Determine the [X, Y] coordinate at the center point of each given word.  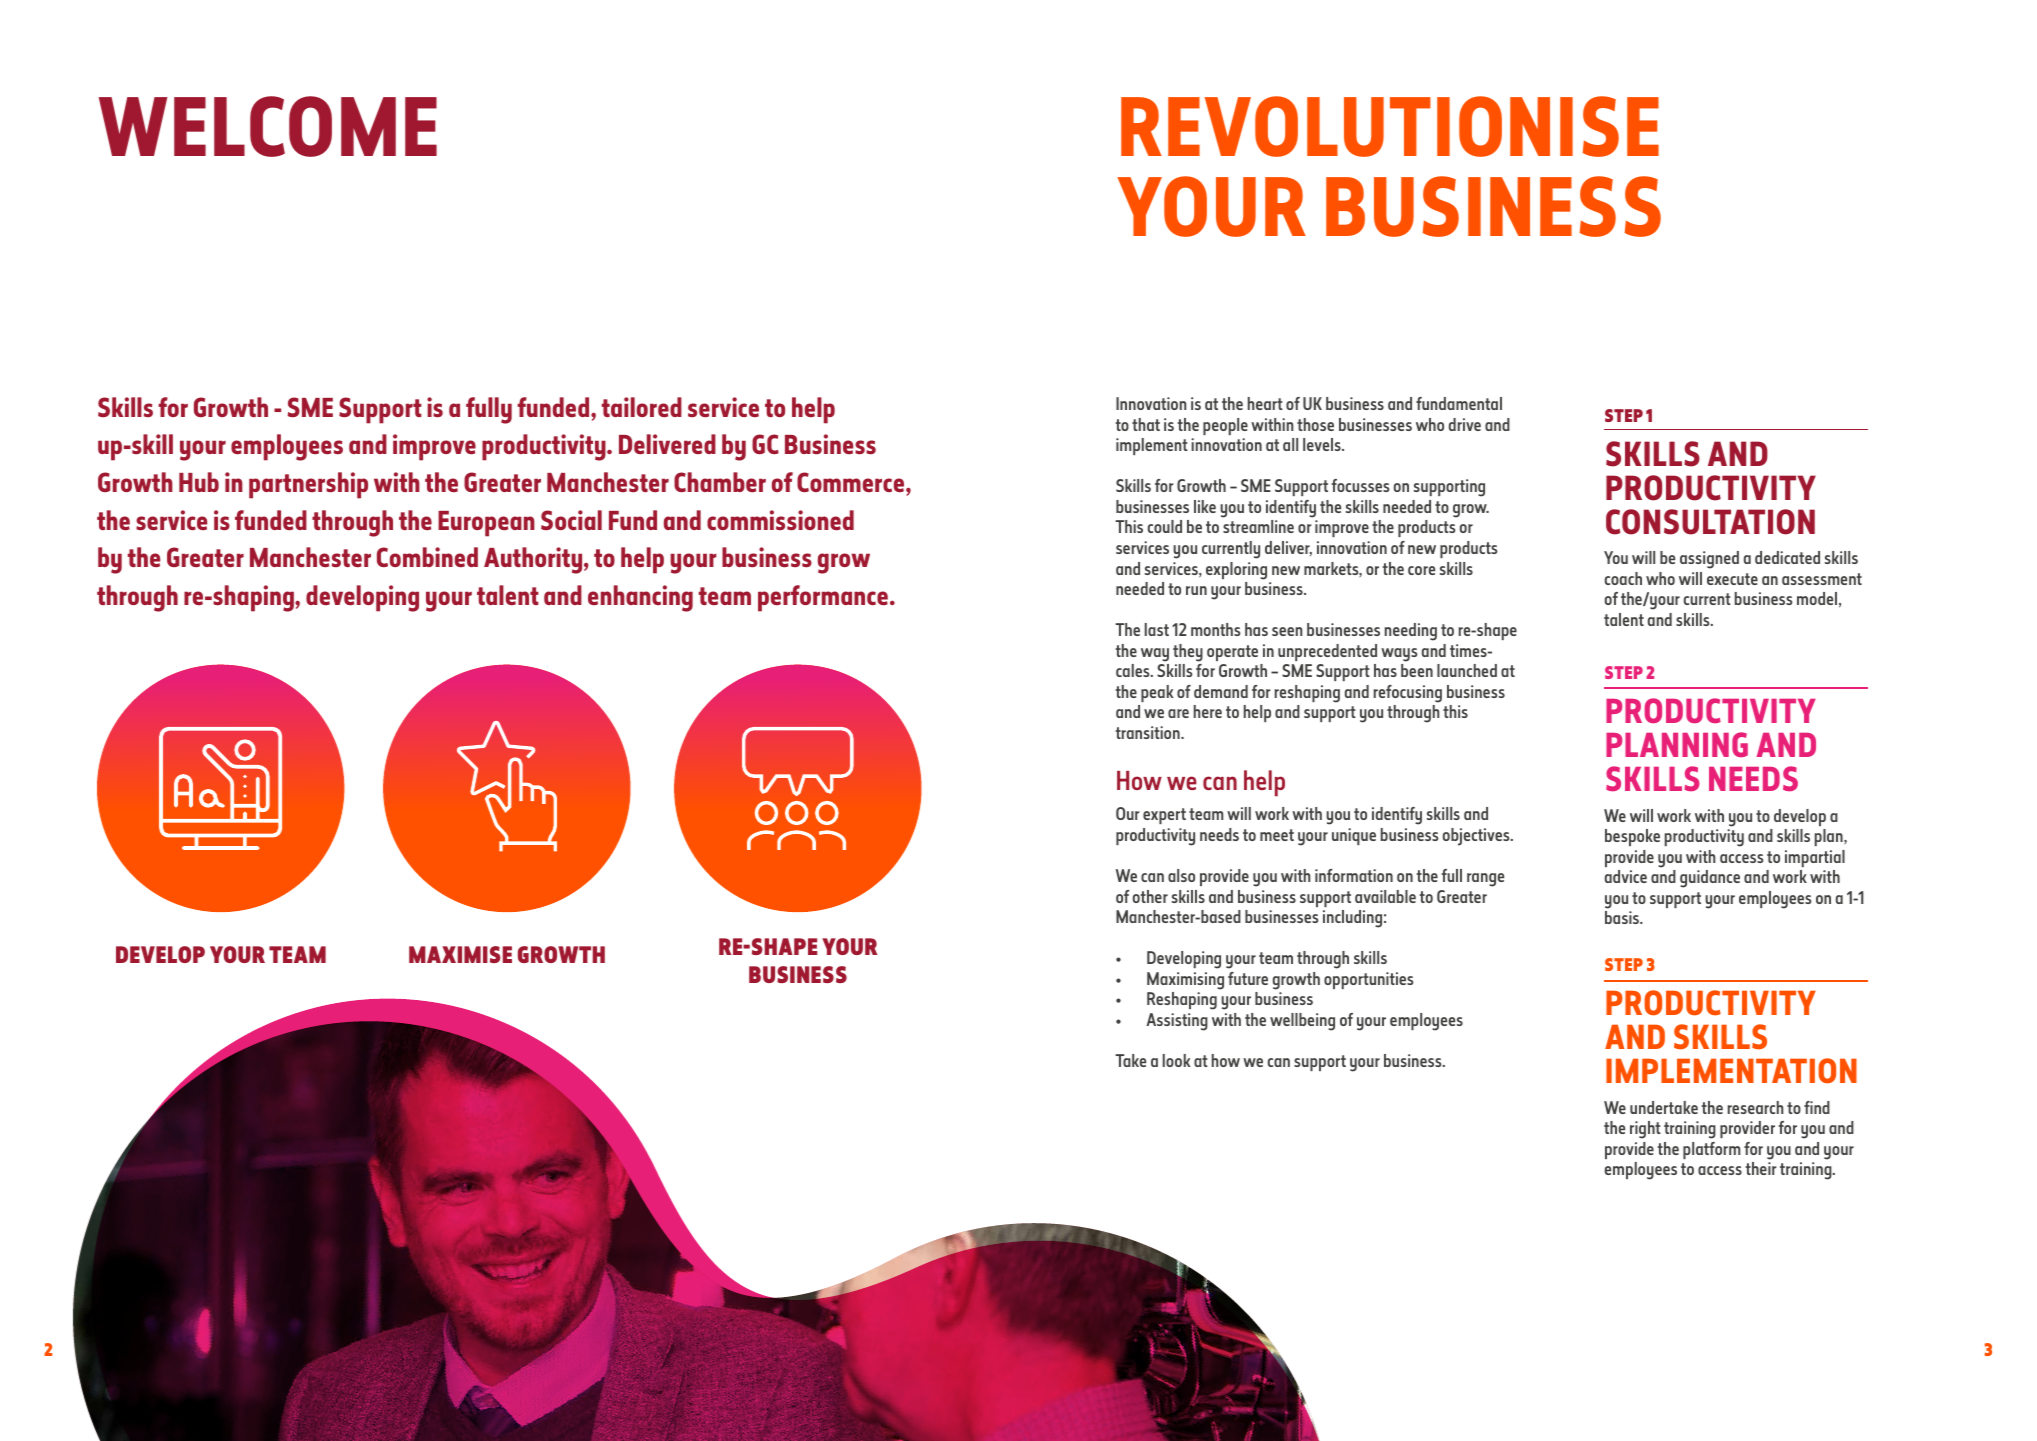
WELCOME [268, 126]
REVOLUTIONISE [1390, 126]
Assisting [1177, 1022]
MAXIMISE [460, 954]
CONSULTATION [1710, 522]
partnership [308, 485]
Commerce [850, 482]
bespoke [1632, 837]
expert [1164, 816]
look [1177, 1060]
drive [1465, 424]
